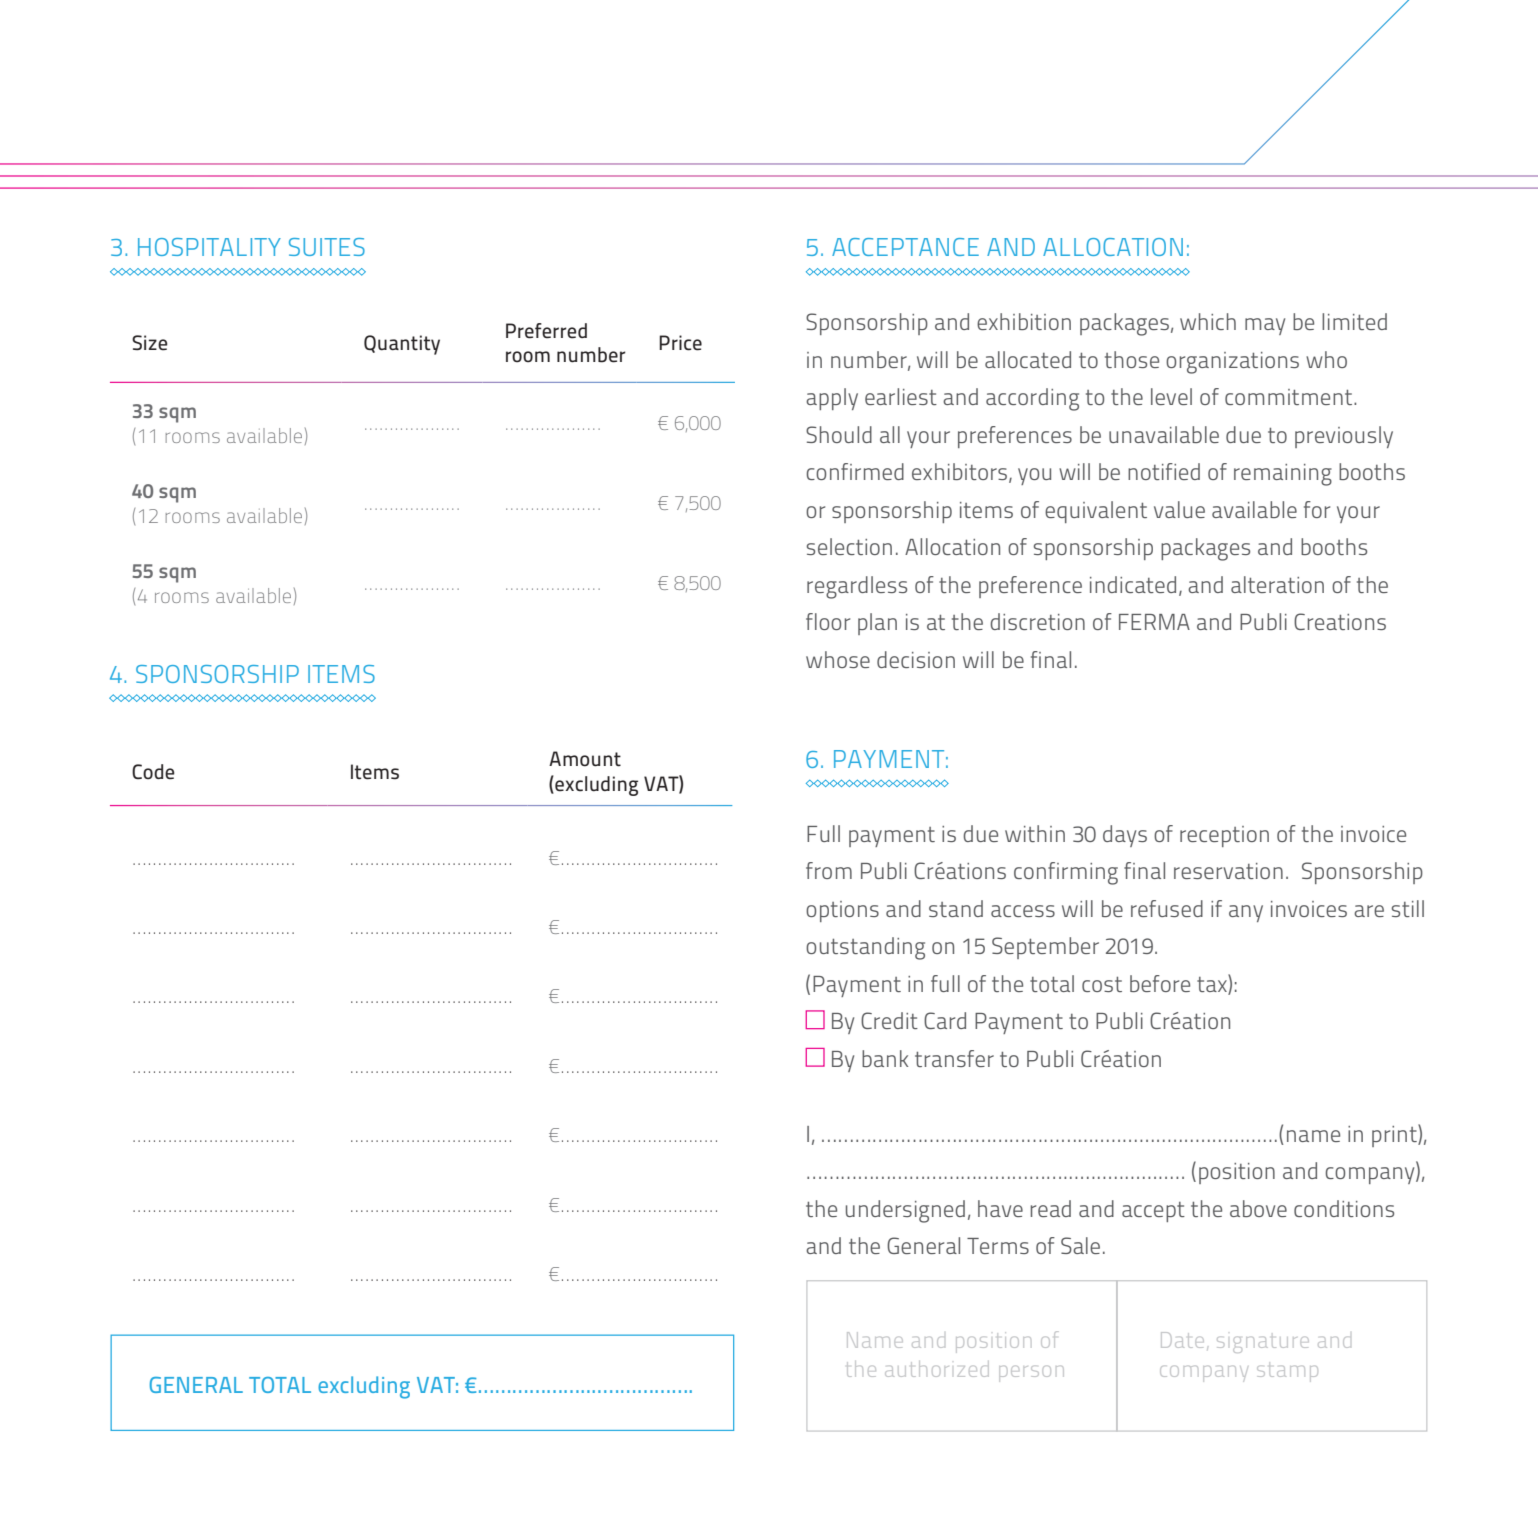 This page has height=1538, width=1538. I want to click on authorized, so click(937, 1369).
